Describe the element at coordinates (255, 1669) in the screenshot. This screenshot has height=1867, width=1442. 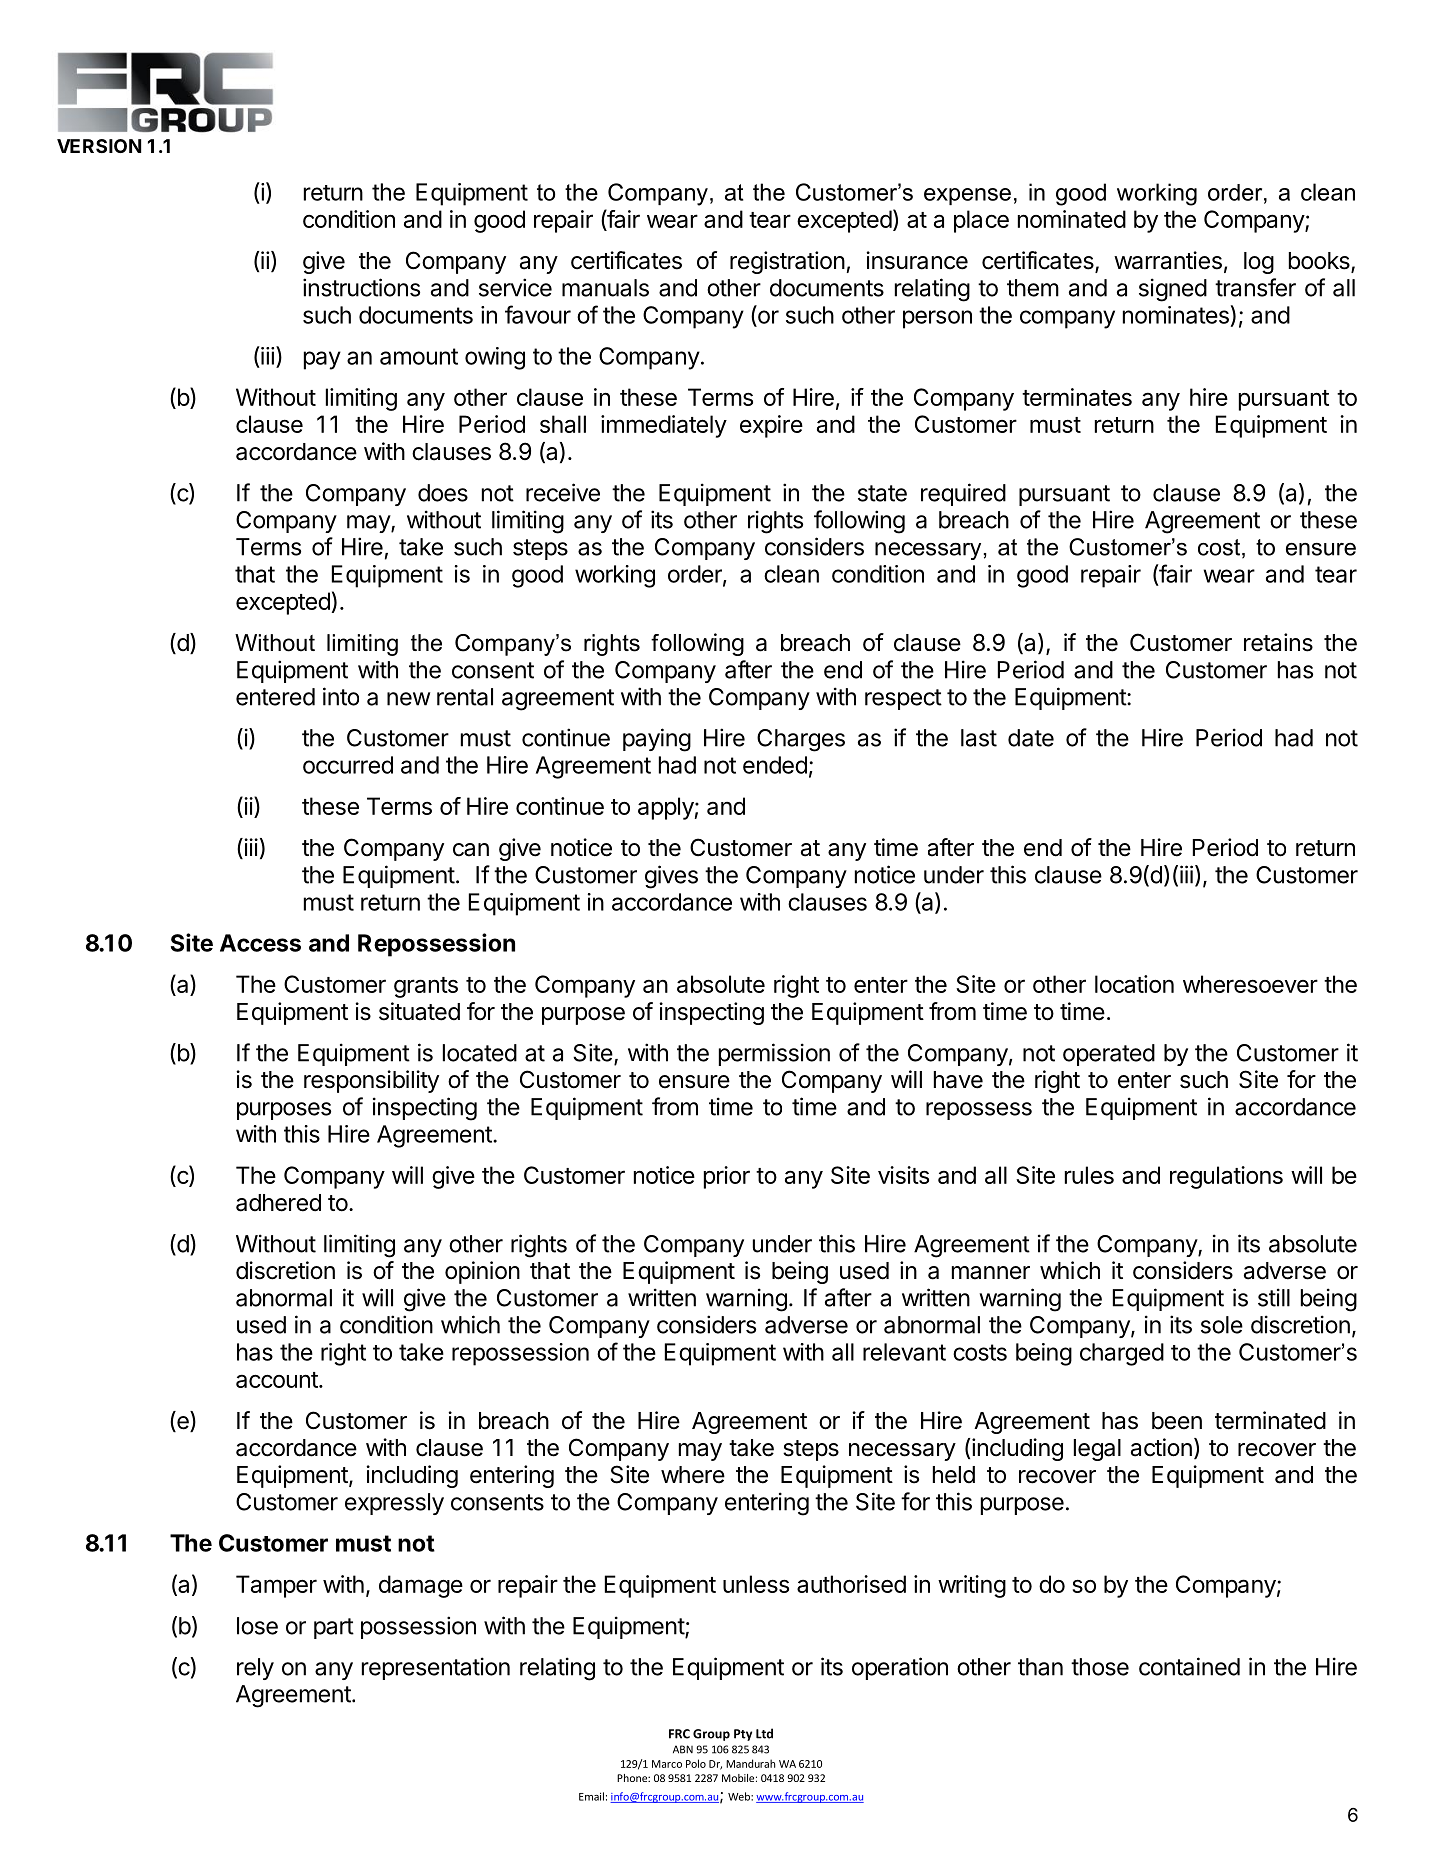
I see `rely` at that location.
